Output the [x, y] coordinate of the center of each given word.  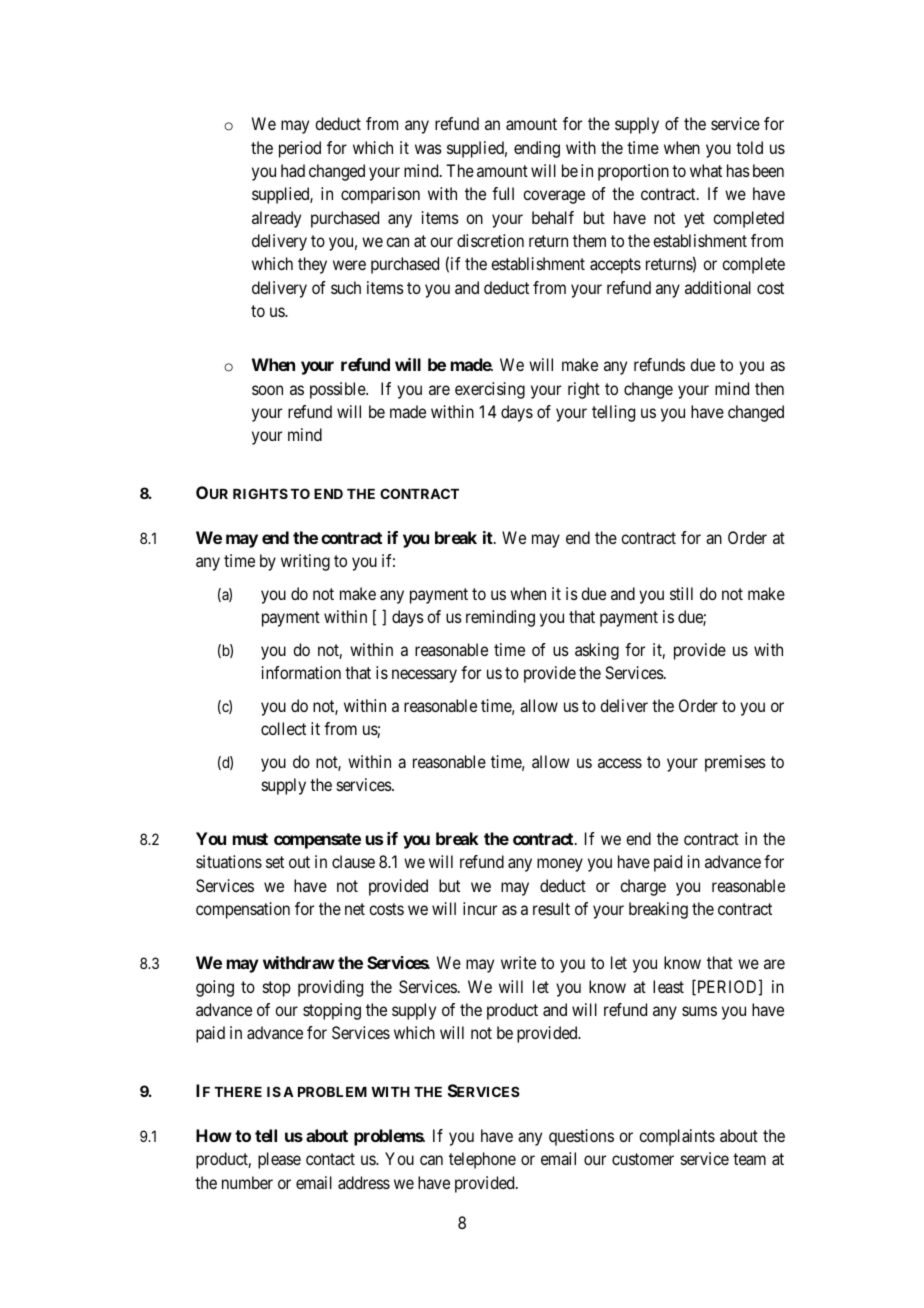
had [293, 170]
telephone [482, 1160]
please [279, 1160]
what [706, 170]
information [301, 672]
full [503, 193]
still [681, 593]
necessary [424, 676]
